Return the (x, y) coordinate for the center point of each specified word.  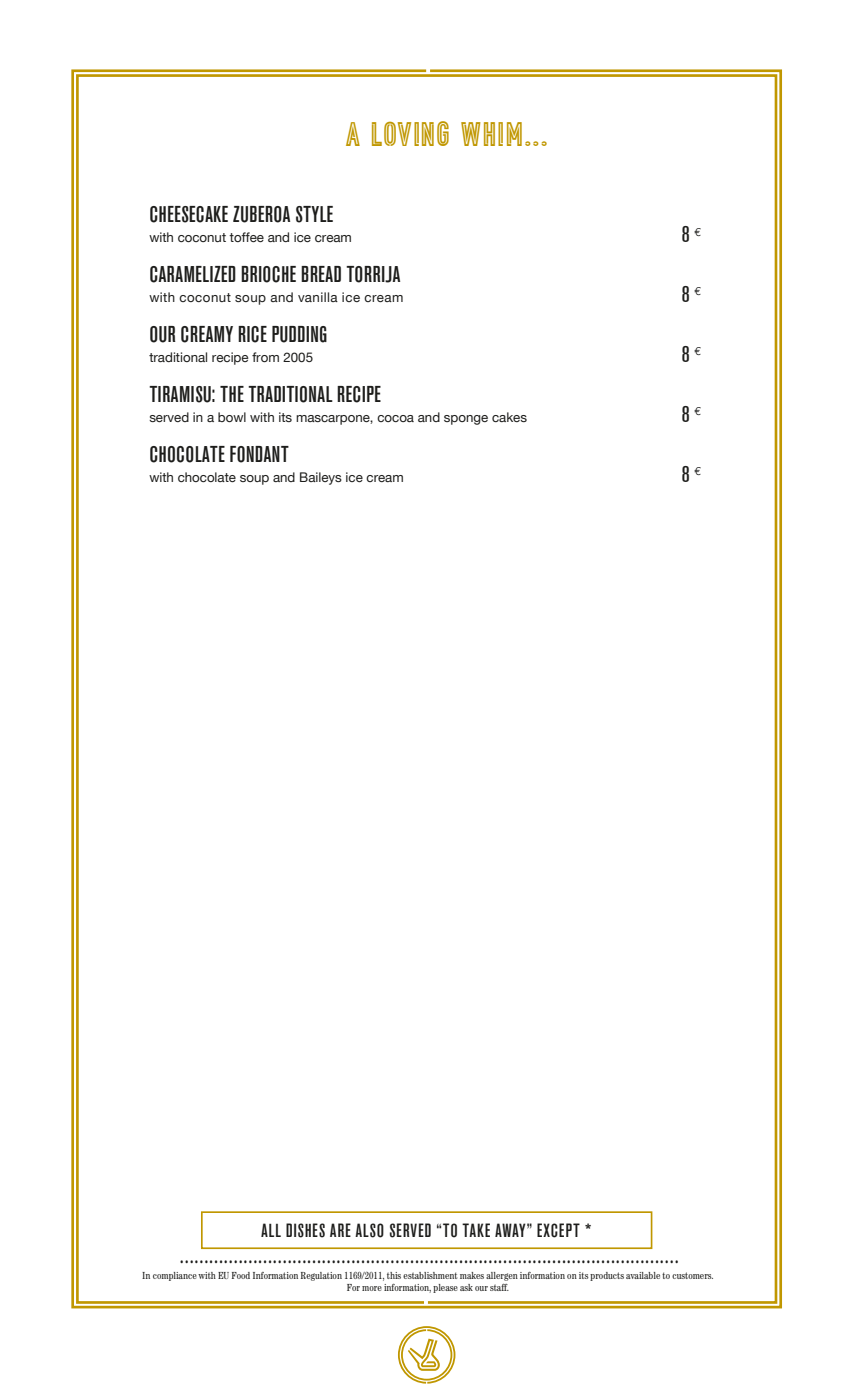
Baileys (321, 478)
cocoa (395, 418)
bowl (232, 417)
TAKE (476, 1230)
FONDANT (259, 454)
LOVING (410, 133)
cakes (509, 417)
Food (241, 1275)
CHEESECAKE (189, 214)
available (643, 1275)
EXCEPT (558, 1230)
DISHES (305, 1230)
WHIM (491, 134)
